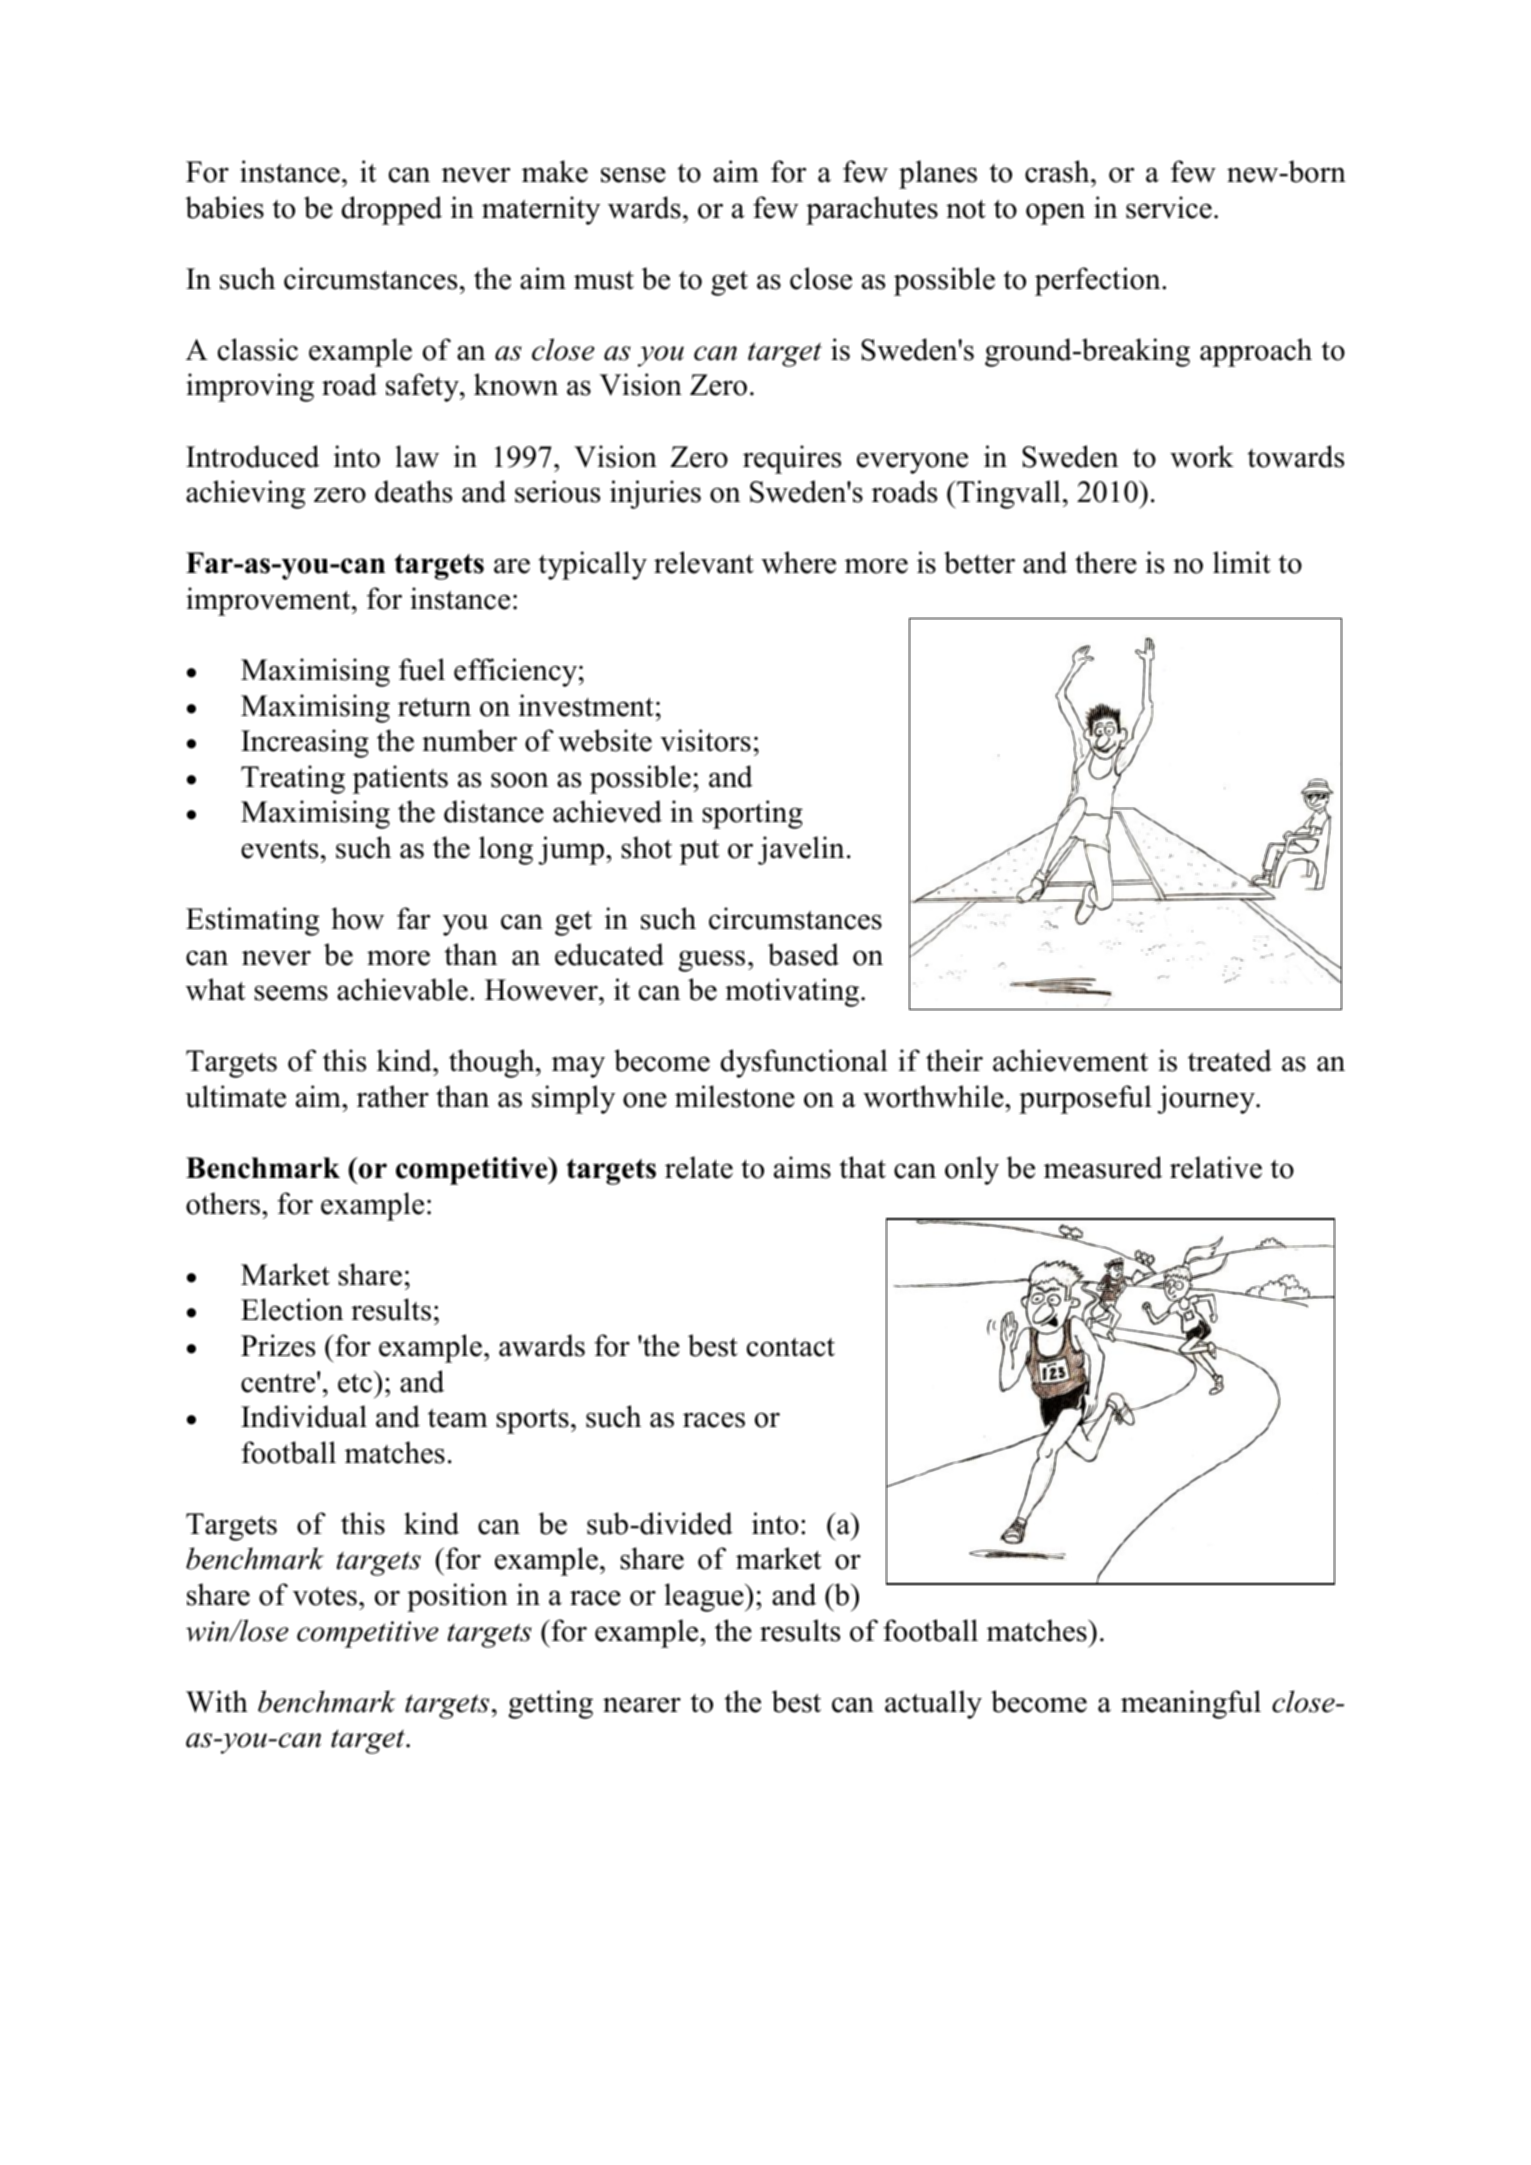 The width and height of the image is (1531, 2165). Describe the element at coordinates (705, 740) in the image. I see `visitors` at that location.
